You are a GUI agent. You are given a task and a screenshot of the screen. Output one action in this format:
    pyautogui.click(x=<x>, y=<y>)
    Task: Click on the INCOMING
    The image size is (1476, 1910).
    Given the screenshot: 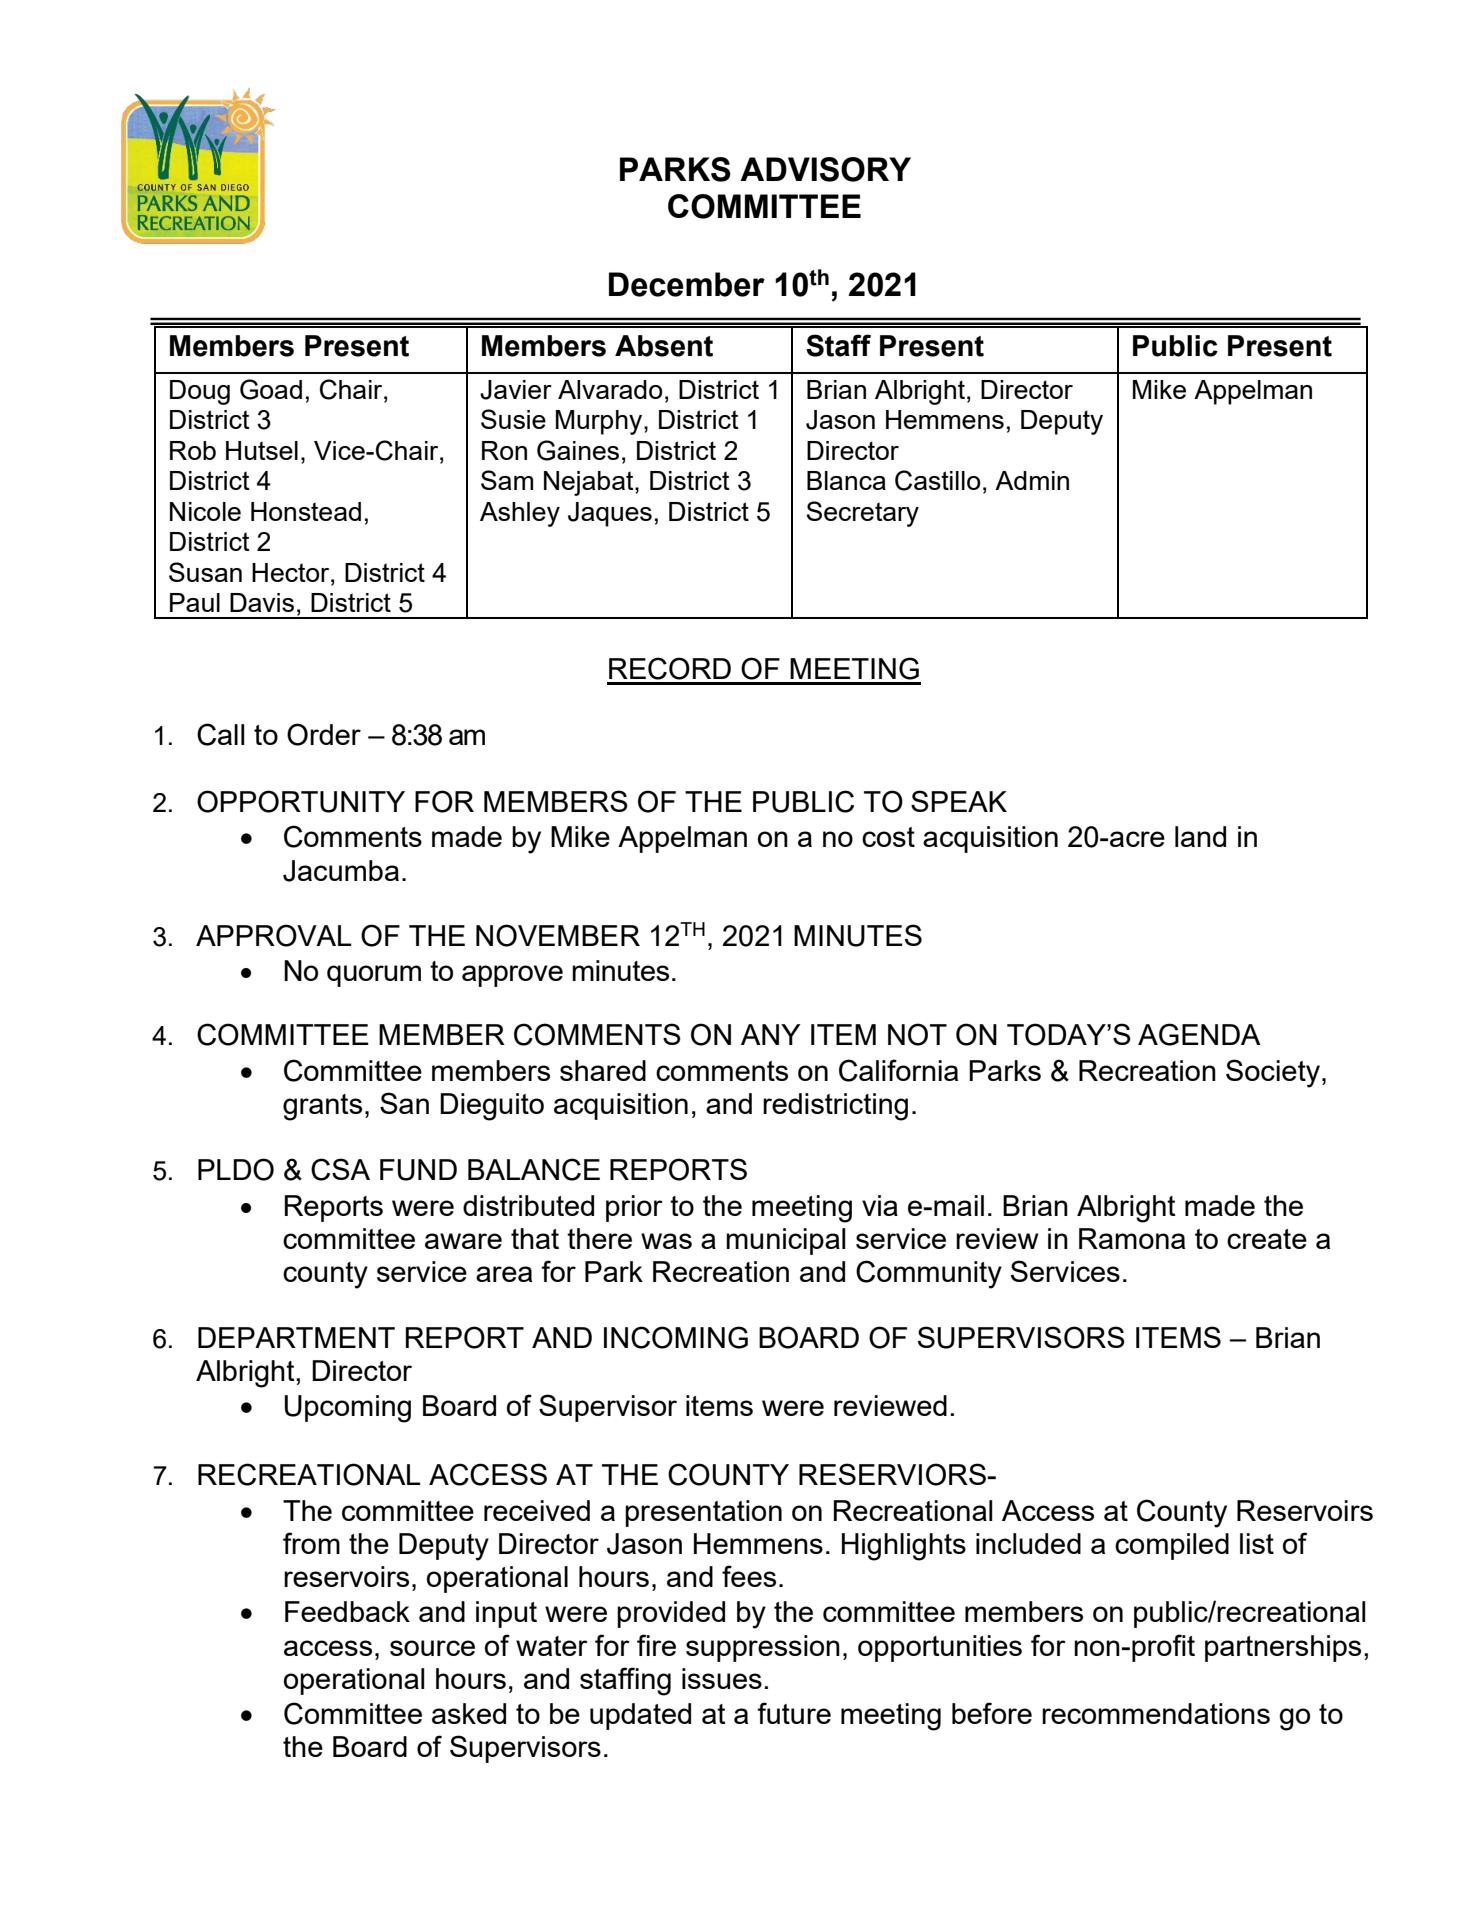 What is the action you would take?
    pyautogui.click(x=676, y=1337)
